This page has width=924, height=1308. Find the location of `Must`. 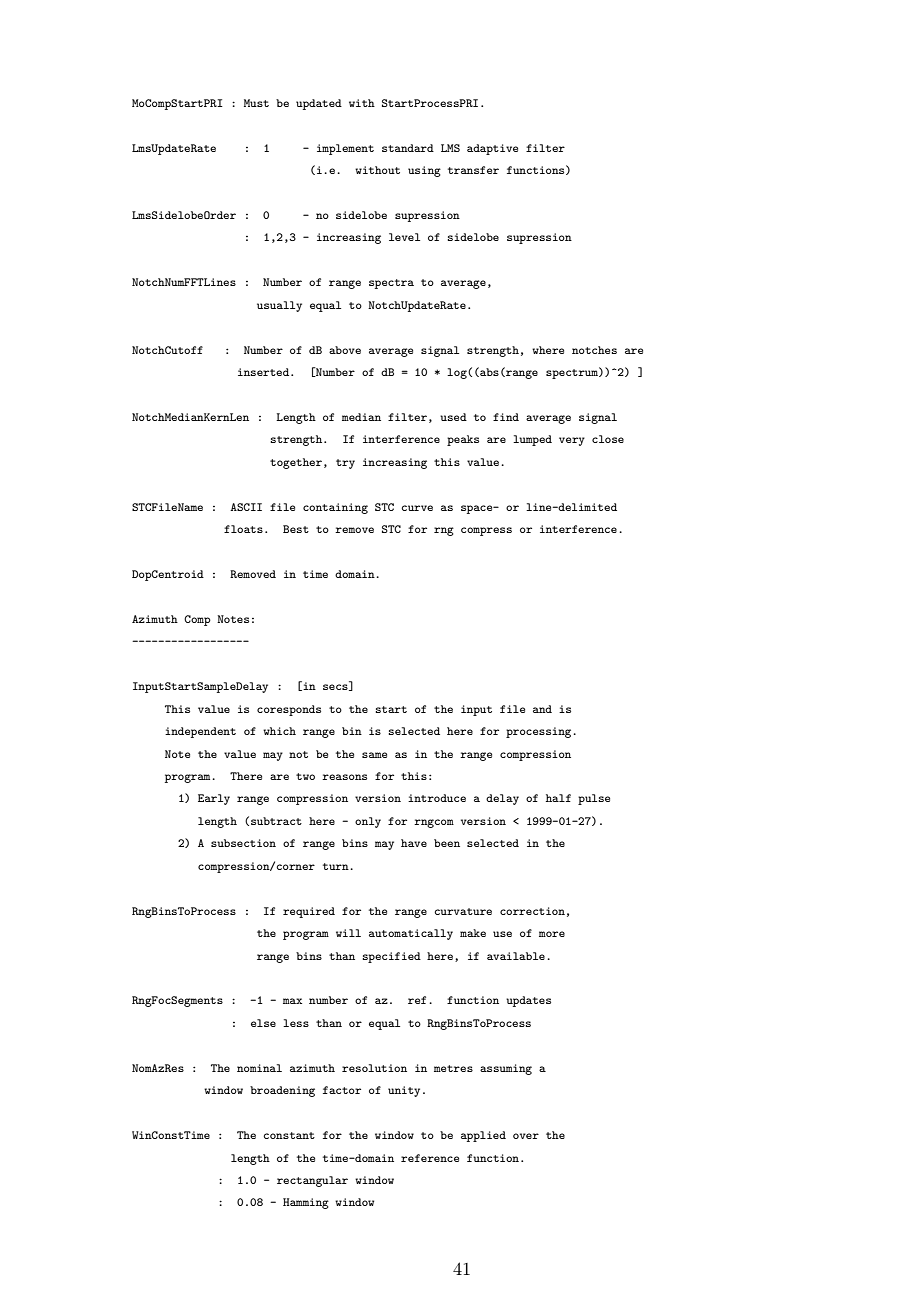

Must is located at coordinates (256, 103).
